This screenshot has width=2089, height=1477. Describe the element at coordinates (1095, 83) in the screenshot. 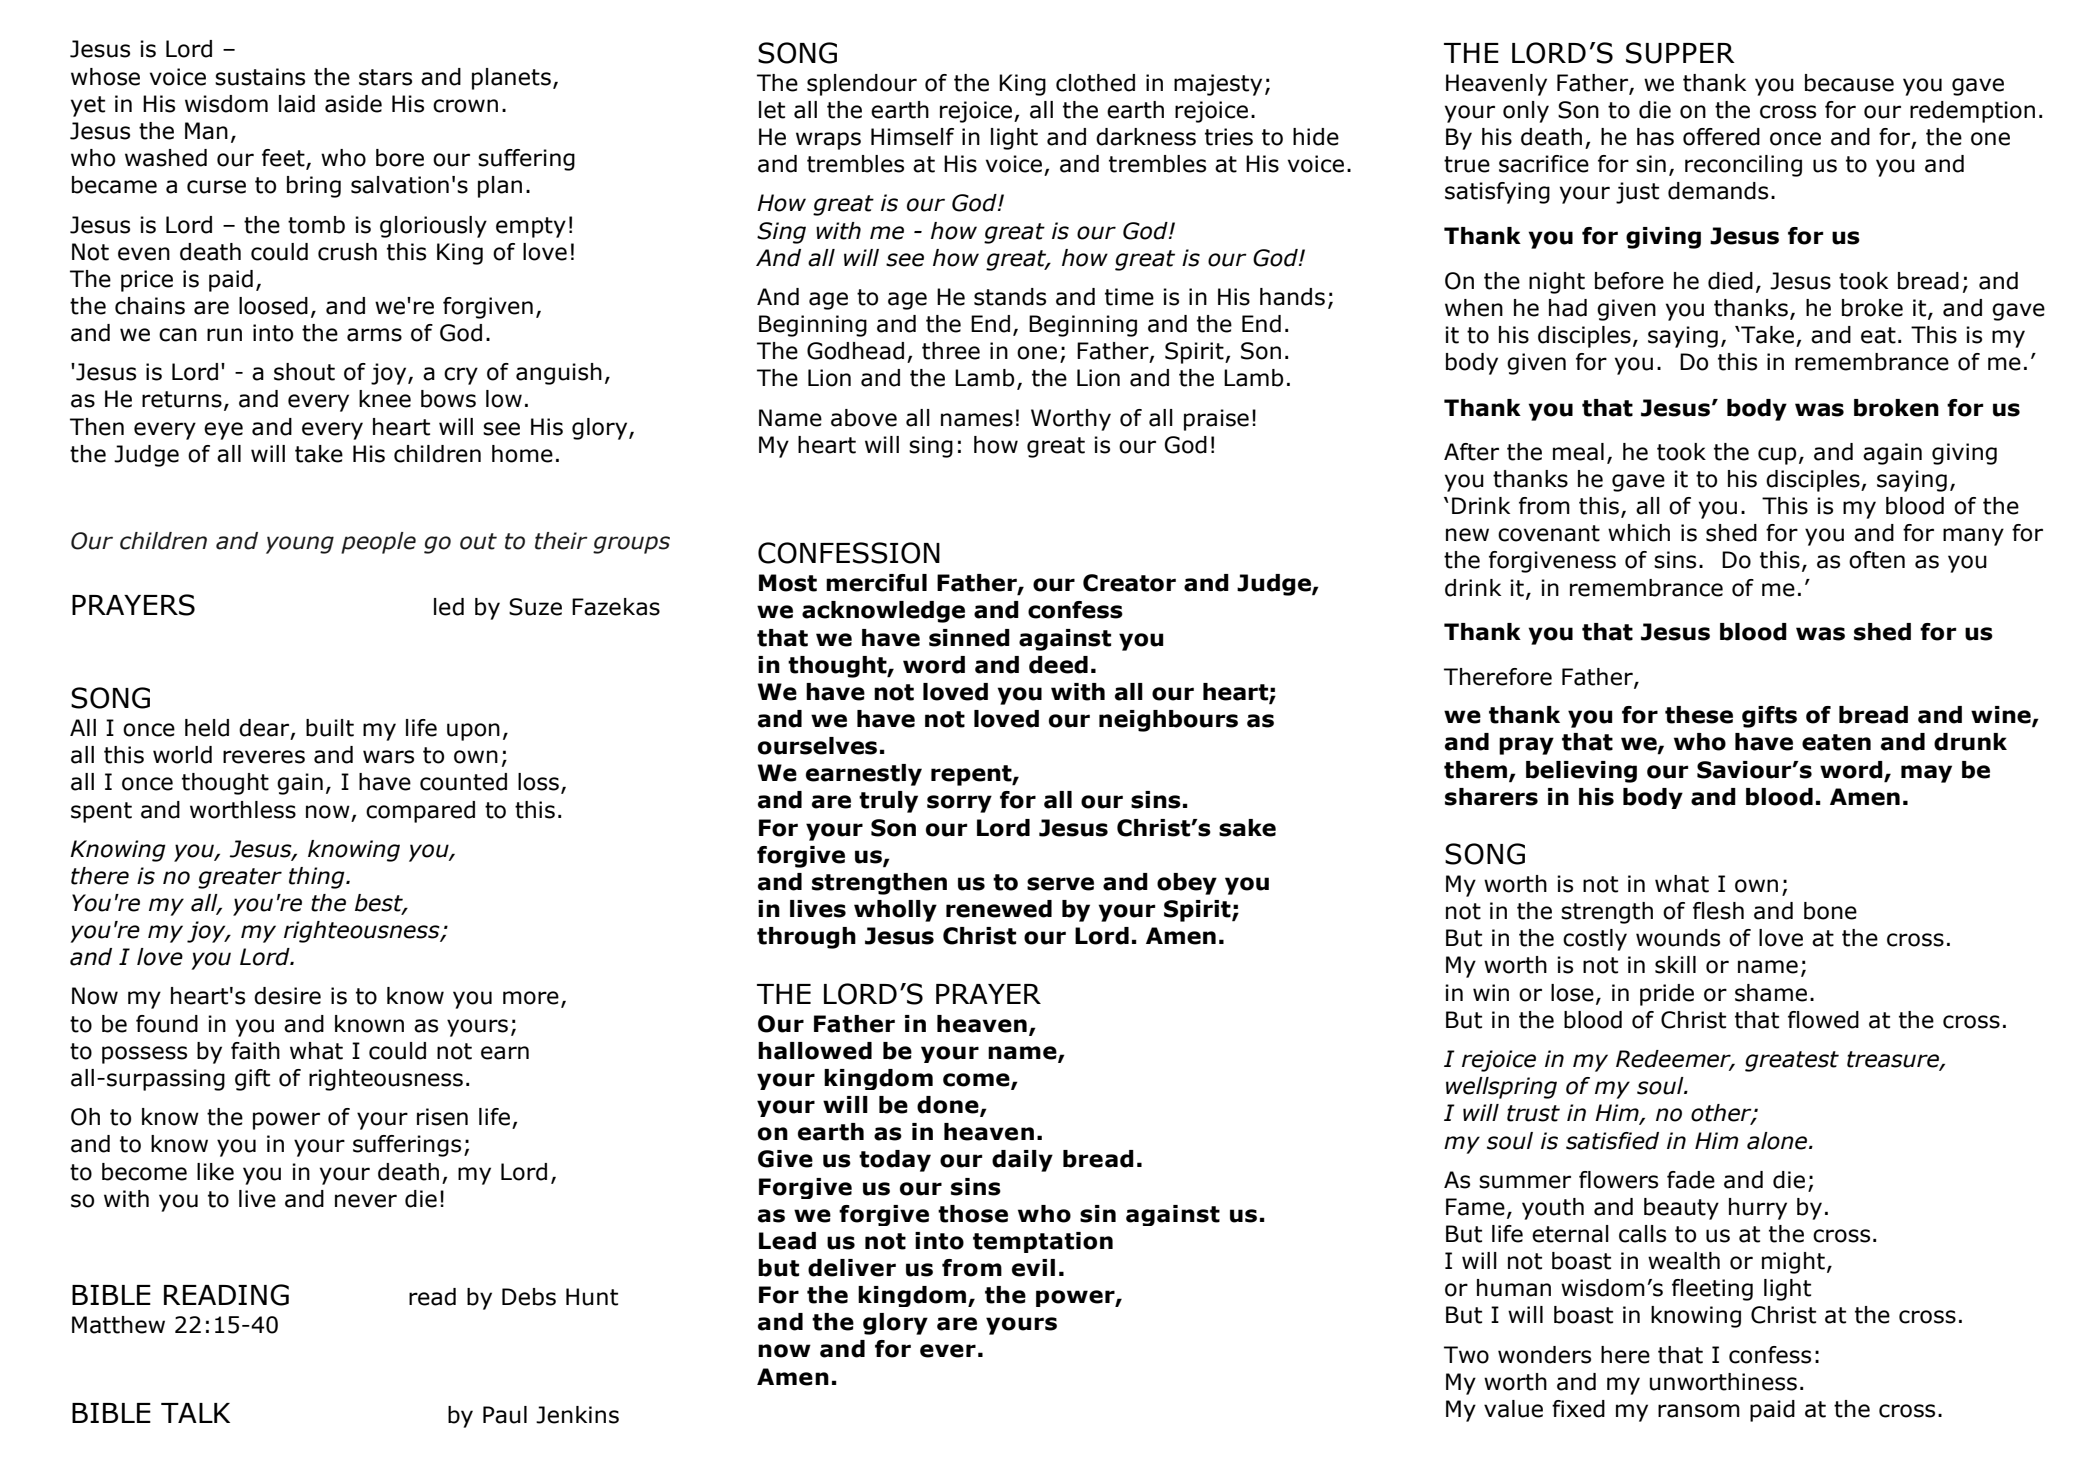

I see `clothed` at that location.
